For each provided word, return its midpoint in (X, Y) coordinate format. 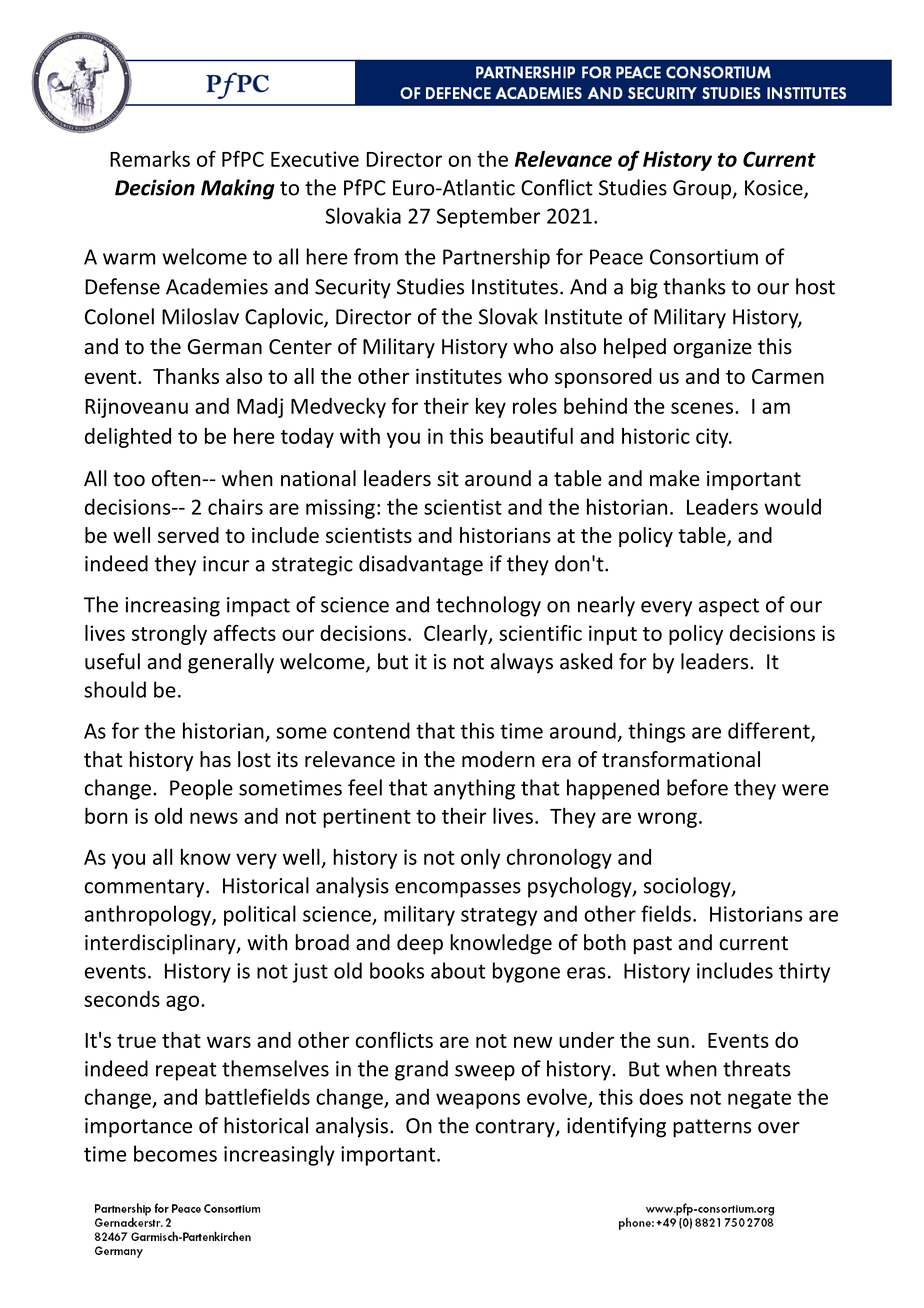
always (522, 663)
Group (702, 190)
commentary (146, 888)
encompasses (458, 890)
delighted (128, 438)
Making (238, 189)
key (491, 408)
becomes (175, 1153)
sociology (688, 887)
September (488, 217)
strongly (169, 635)
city (713, 438)
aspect (729, 607)
